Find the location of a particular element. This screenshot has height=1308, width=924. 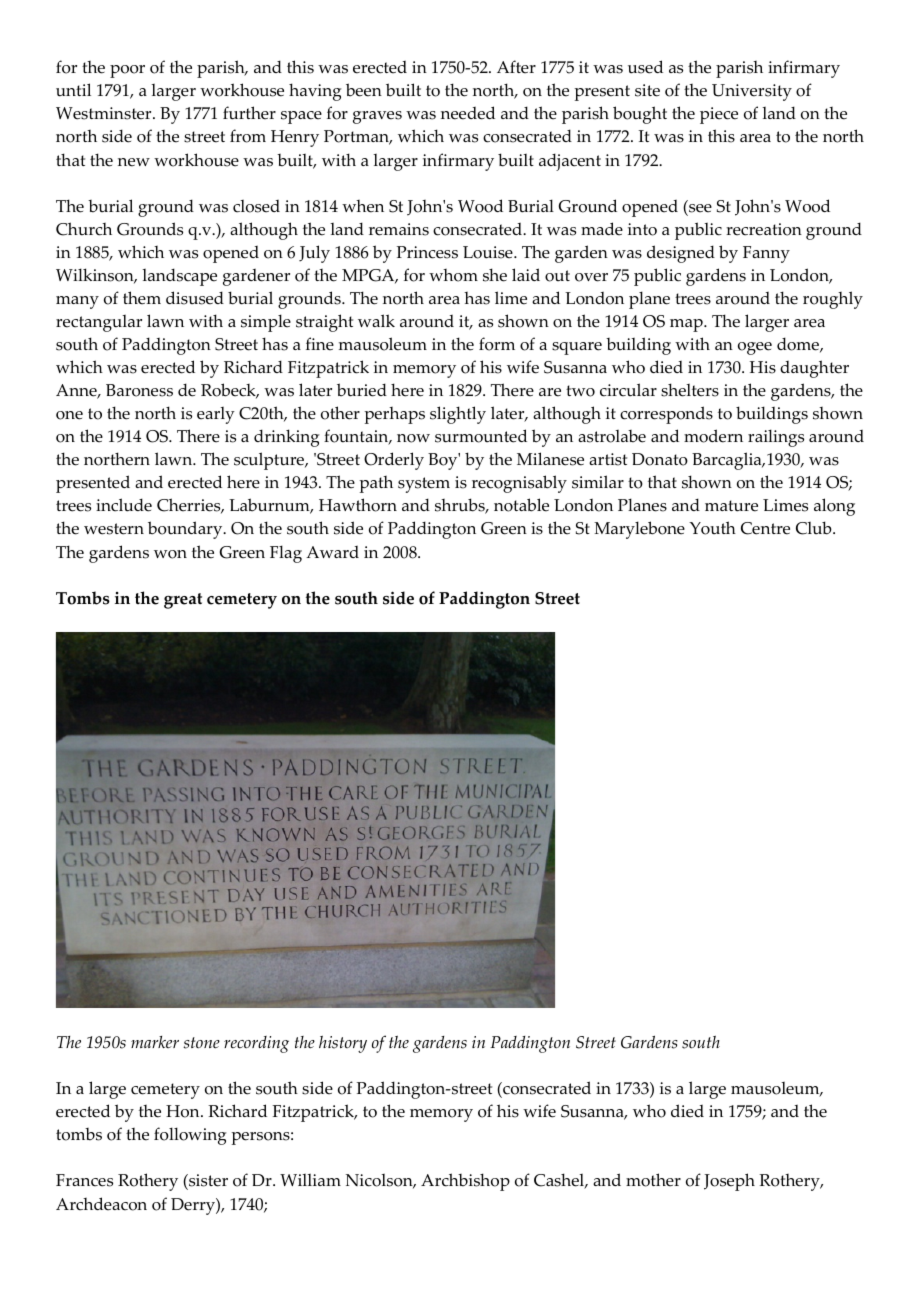

marker is located at coordinates (155, 1042).
